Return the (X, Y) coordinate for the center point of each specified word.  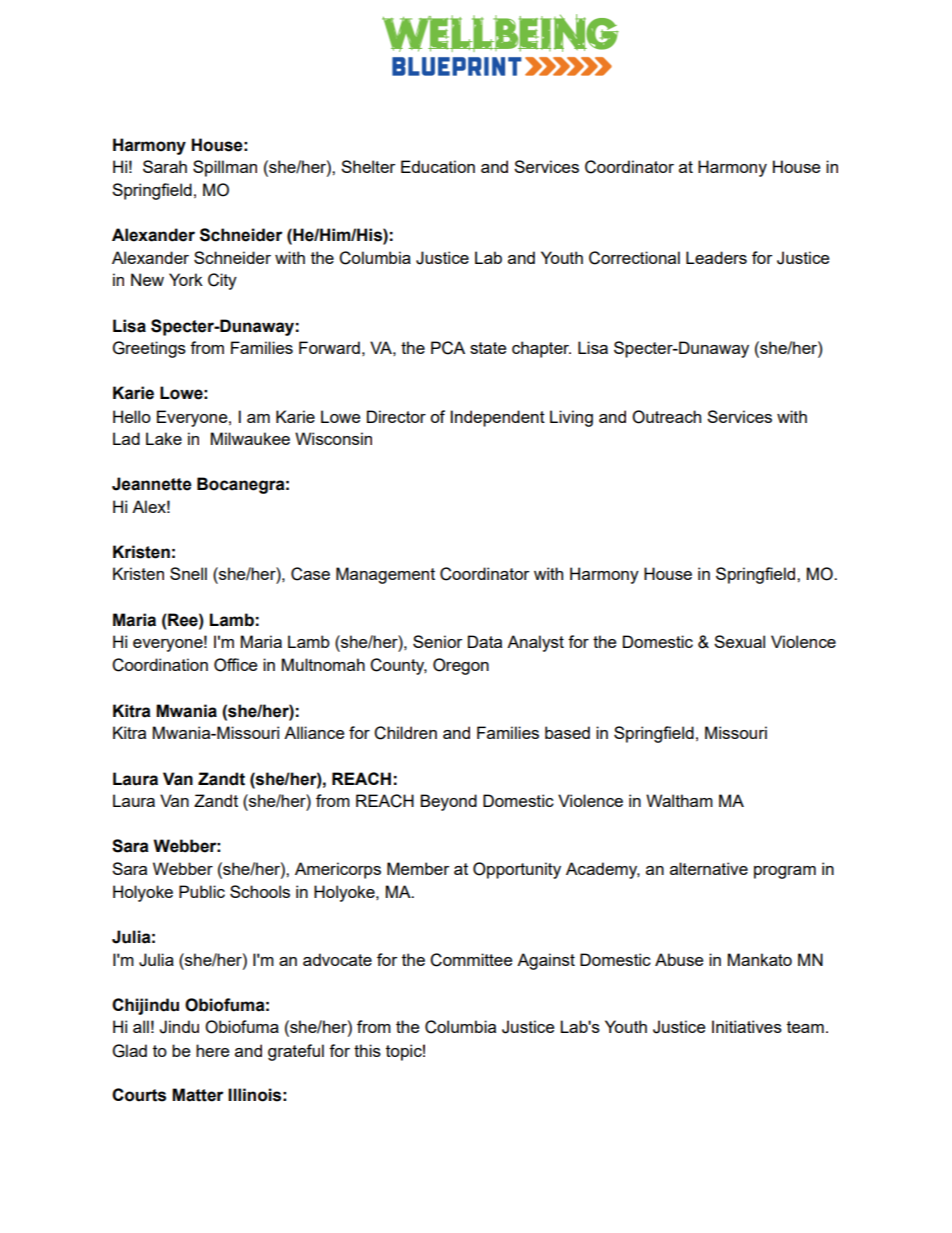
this (367, 1050)
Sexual (739, 641)
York (186, 279)
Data (485, 641)
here (212, 1050)
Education (438, 166)
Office (235, 665)
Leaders (716, 257)
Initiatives (747, 1026)
